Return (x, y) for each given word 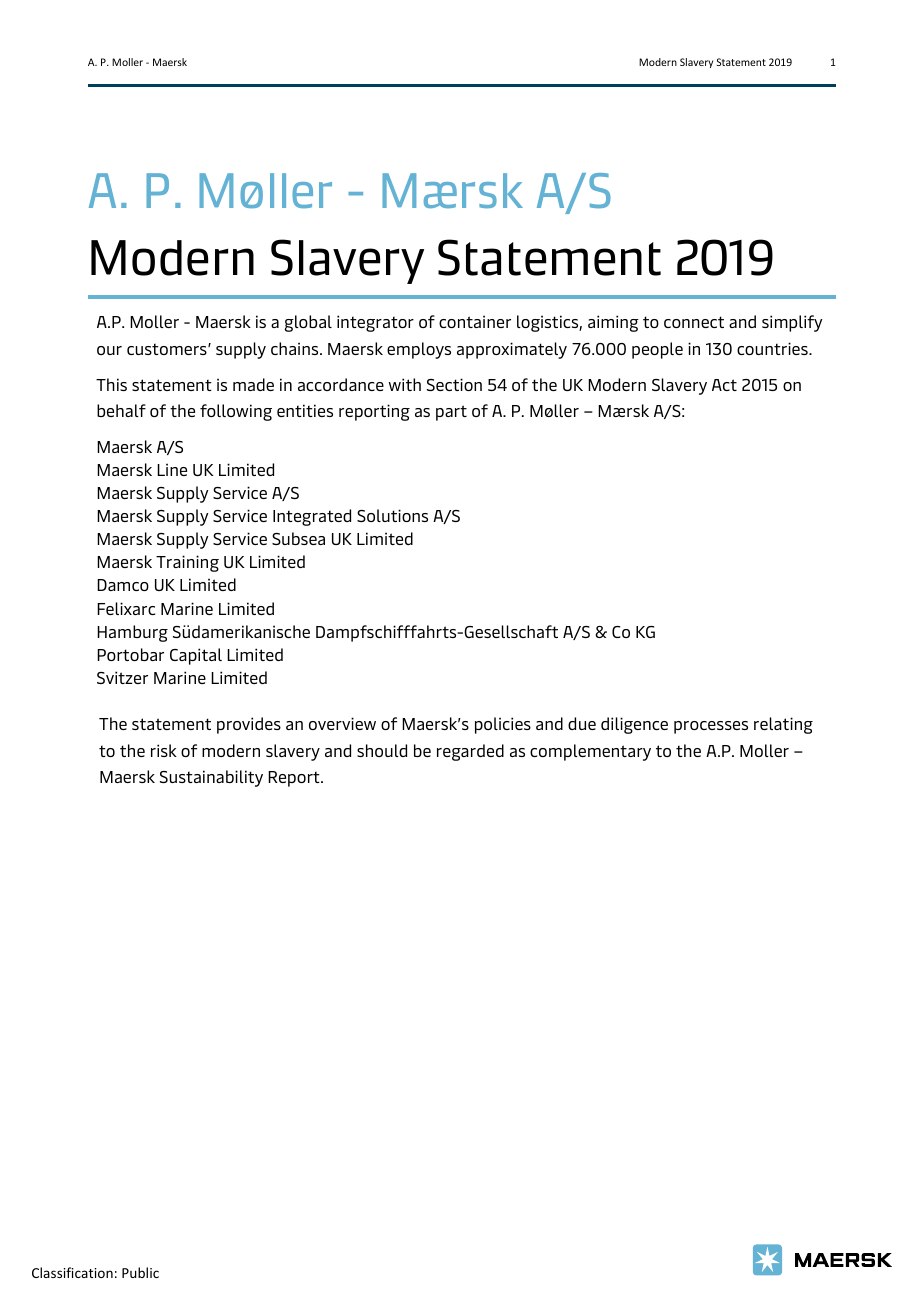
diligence (634, 725)
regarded (470, 752)
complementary (590, 752)
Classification (72, 1272)
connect (694, 322)
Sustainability (211, 778)
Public (140, 1272)
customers (168, 349)
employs (419, 350)
